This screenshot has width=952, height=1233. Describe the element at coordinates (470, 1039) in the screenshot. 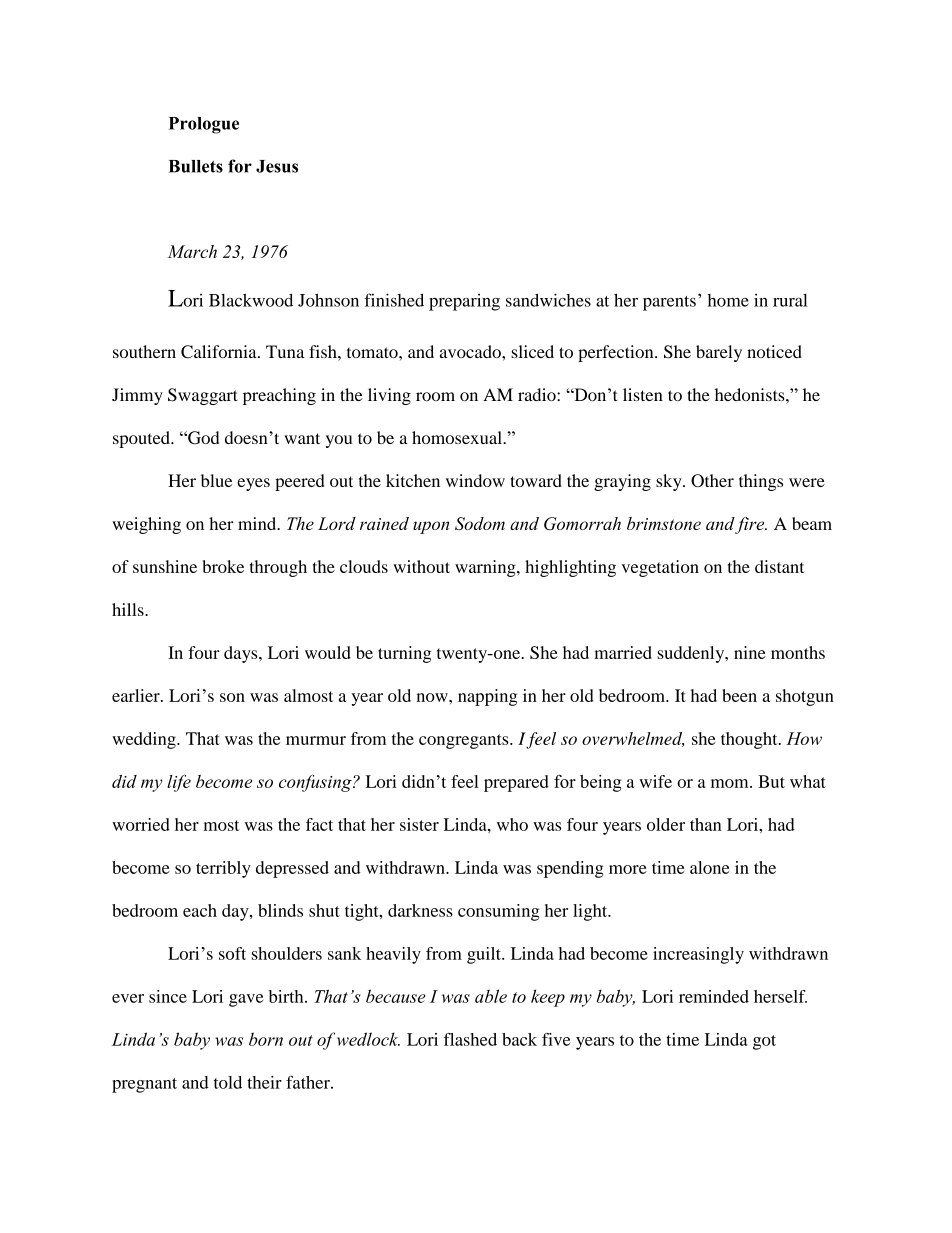

I see `flashed` at that location.
